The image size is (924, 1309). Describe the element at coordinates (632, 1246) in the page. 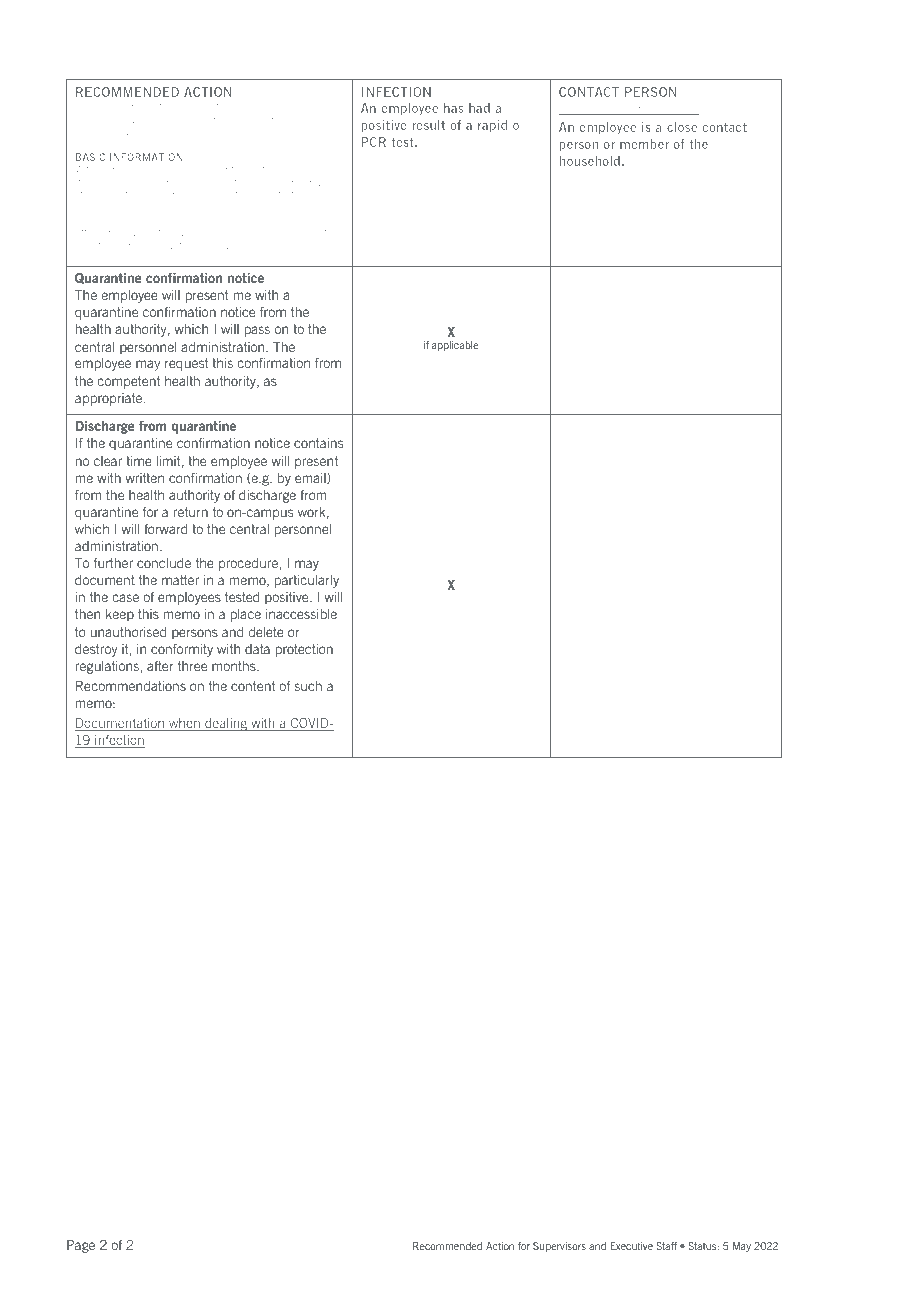

I see `Executive` at that location.
